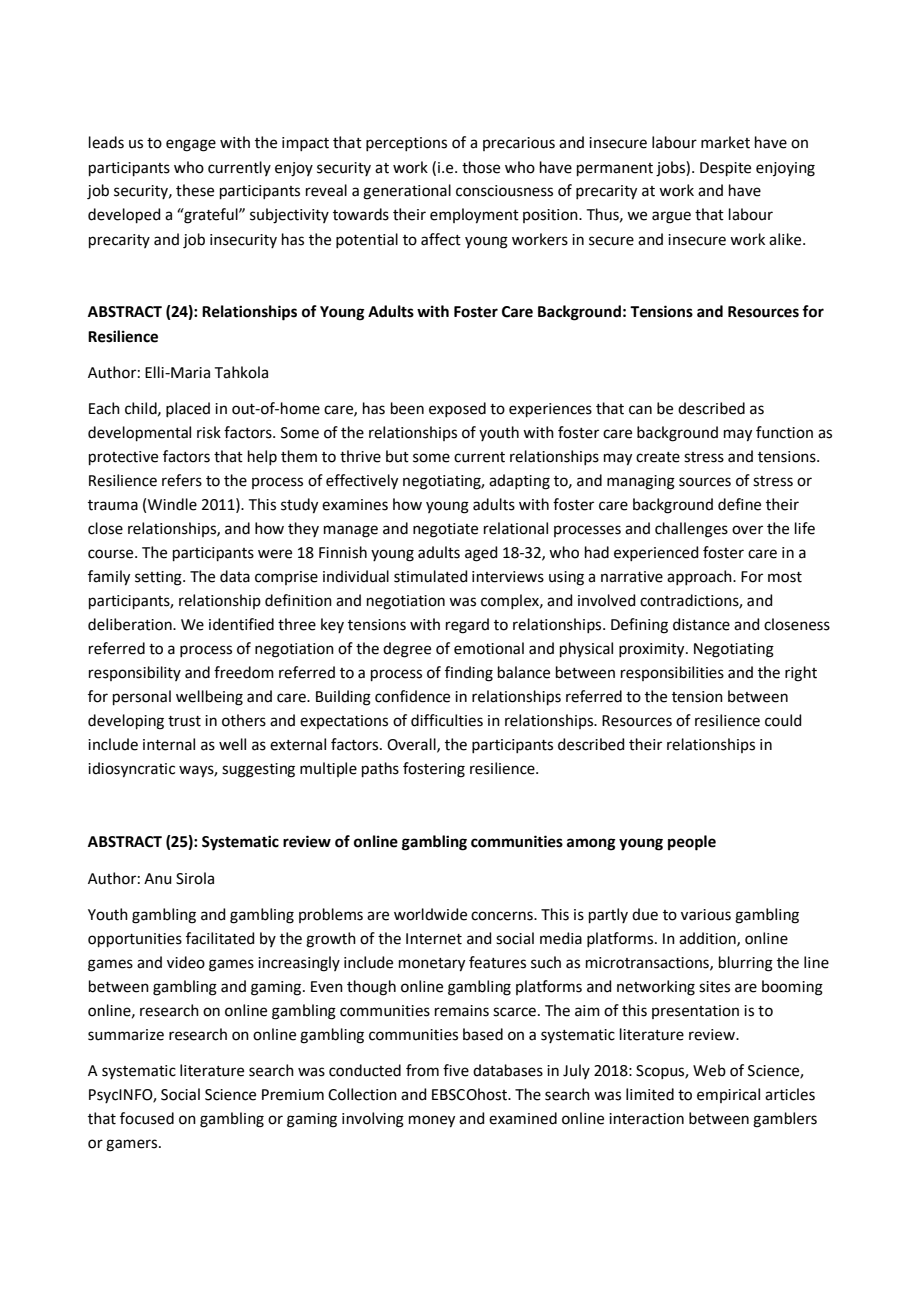 The width and height of the document is (924, 1308). I want to click on money, so click(432, 1121).
